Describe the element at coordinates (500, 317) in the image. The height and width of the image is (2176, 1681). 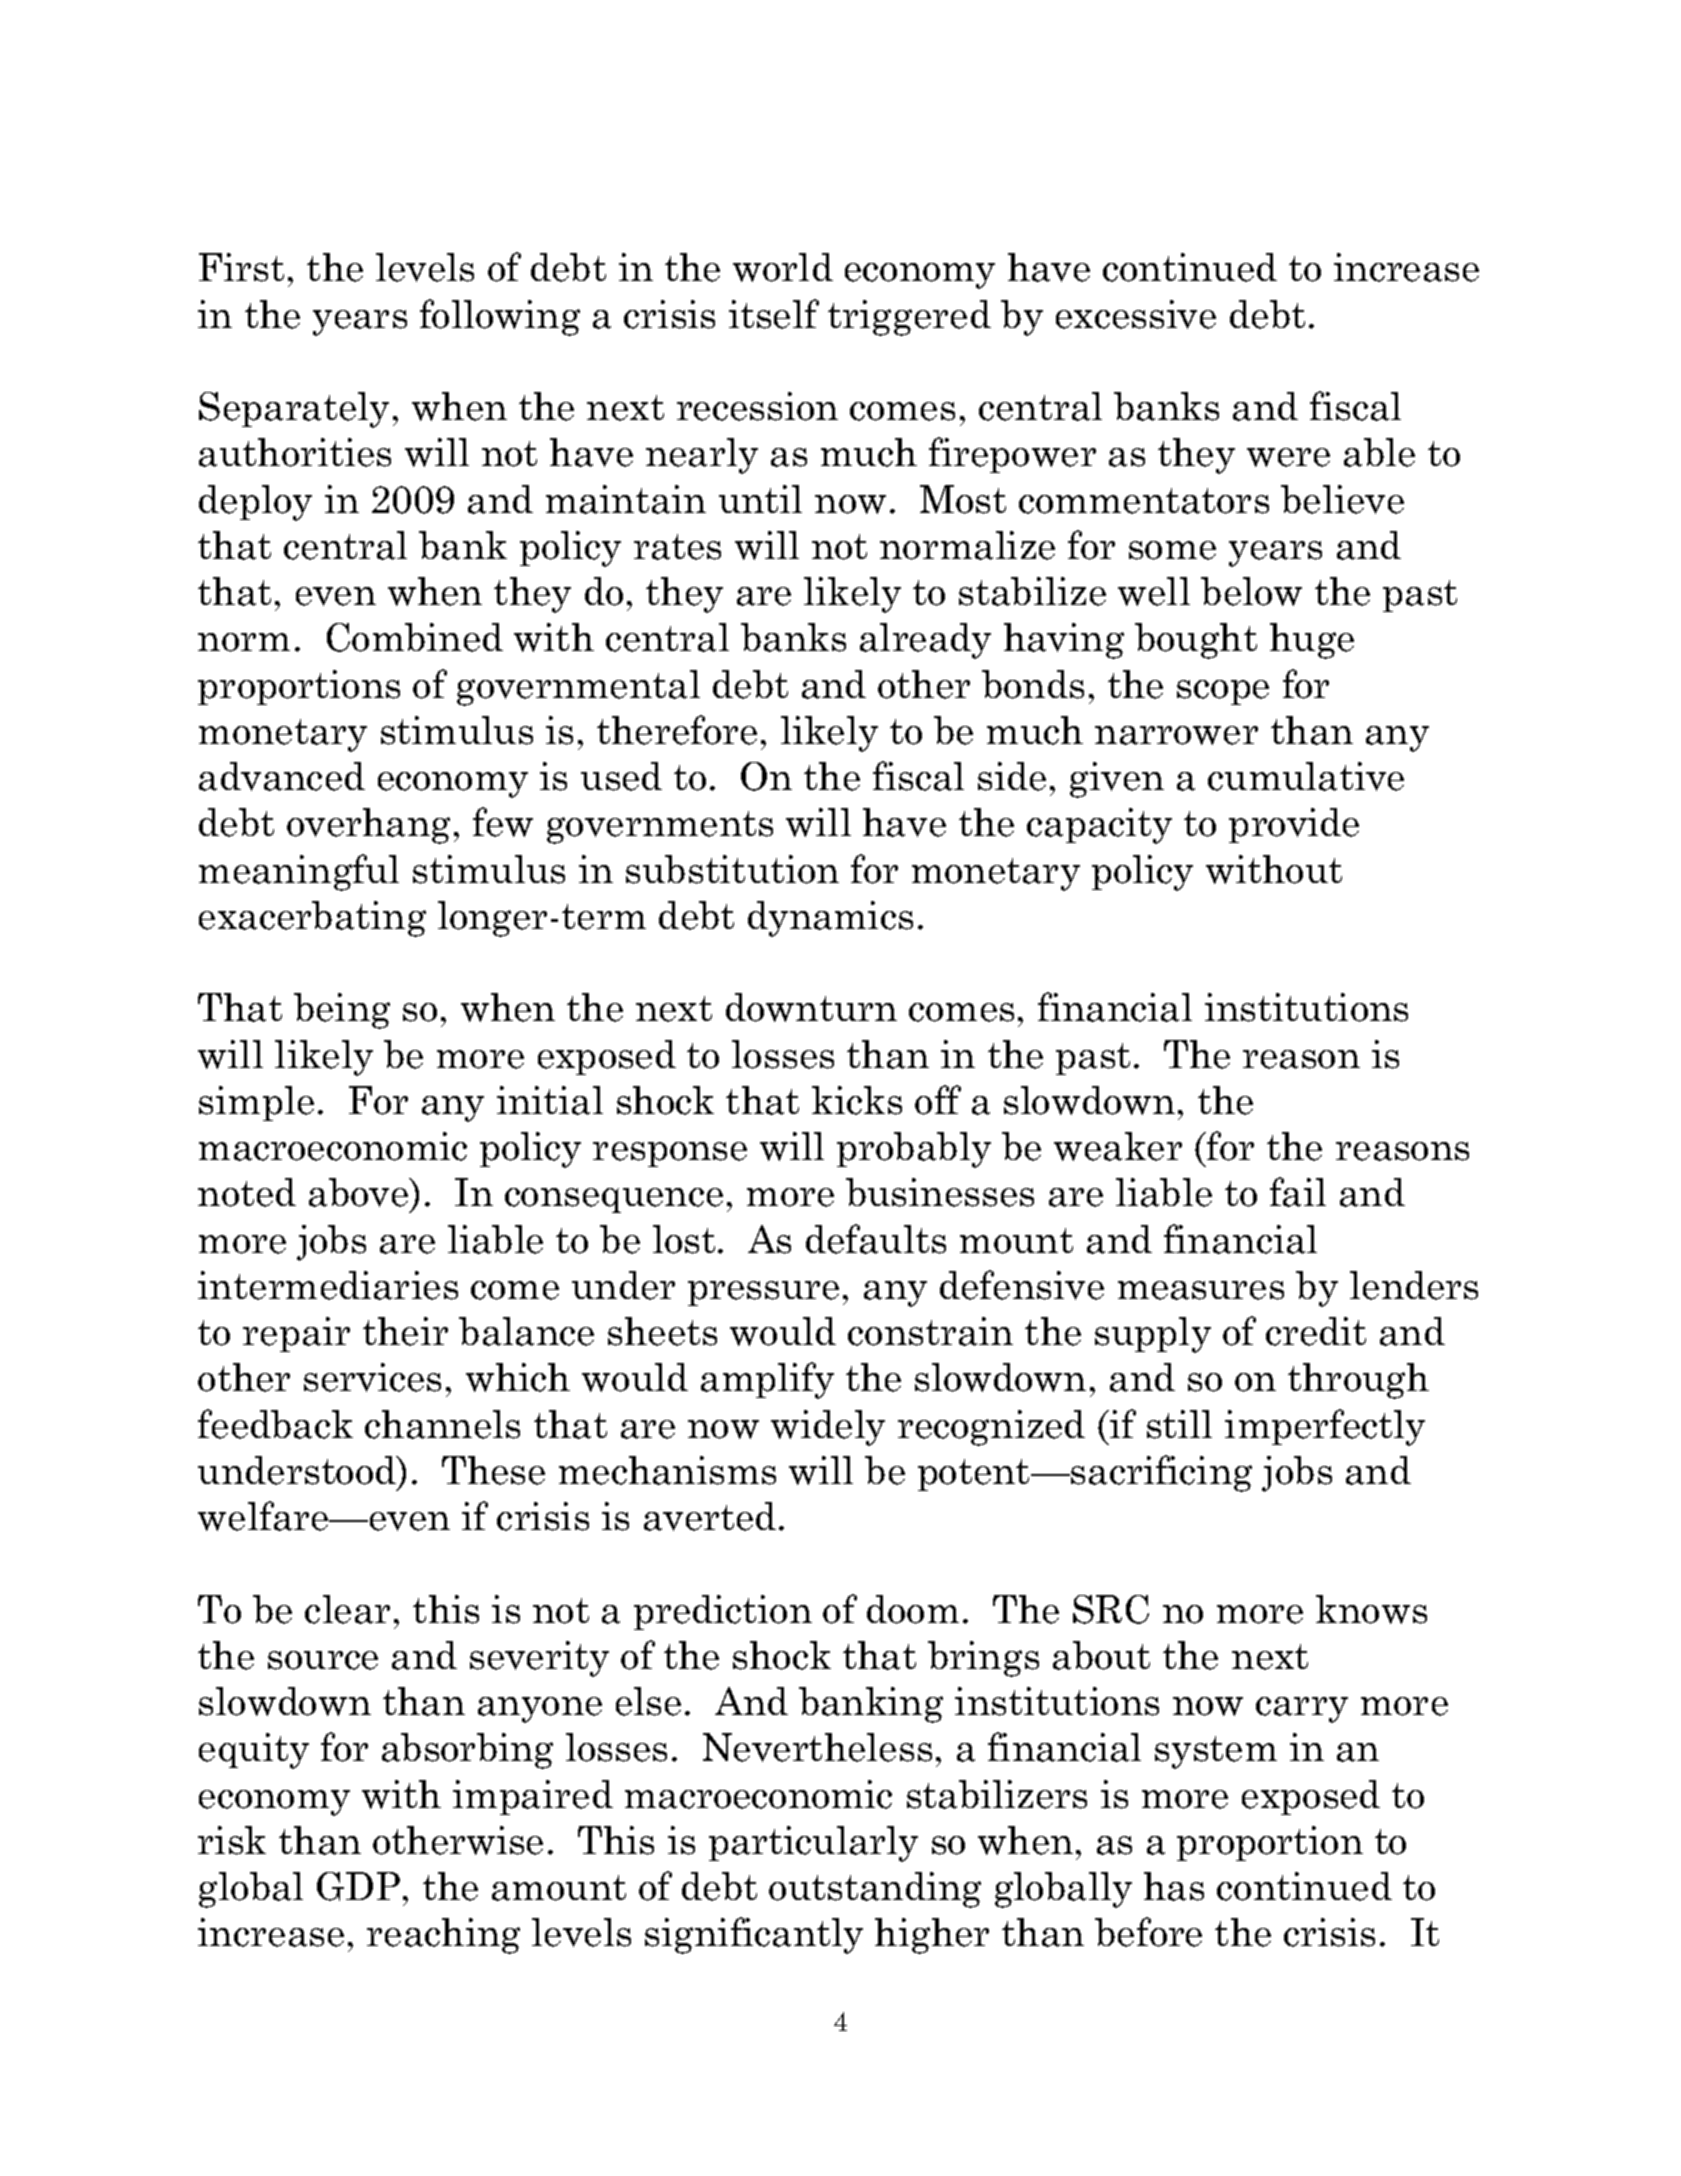
I see `following` at that location.
